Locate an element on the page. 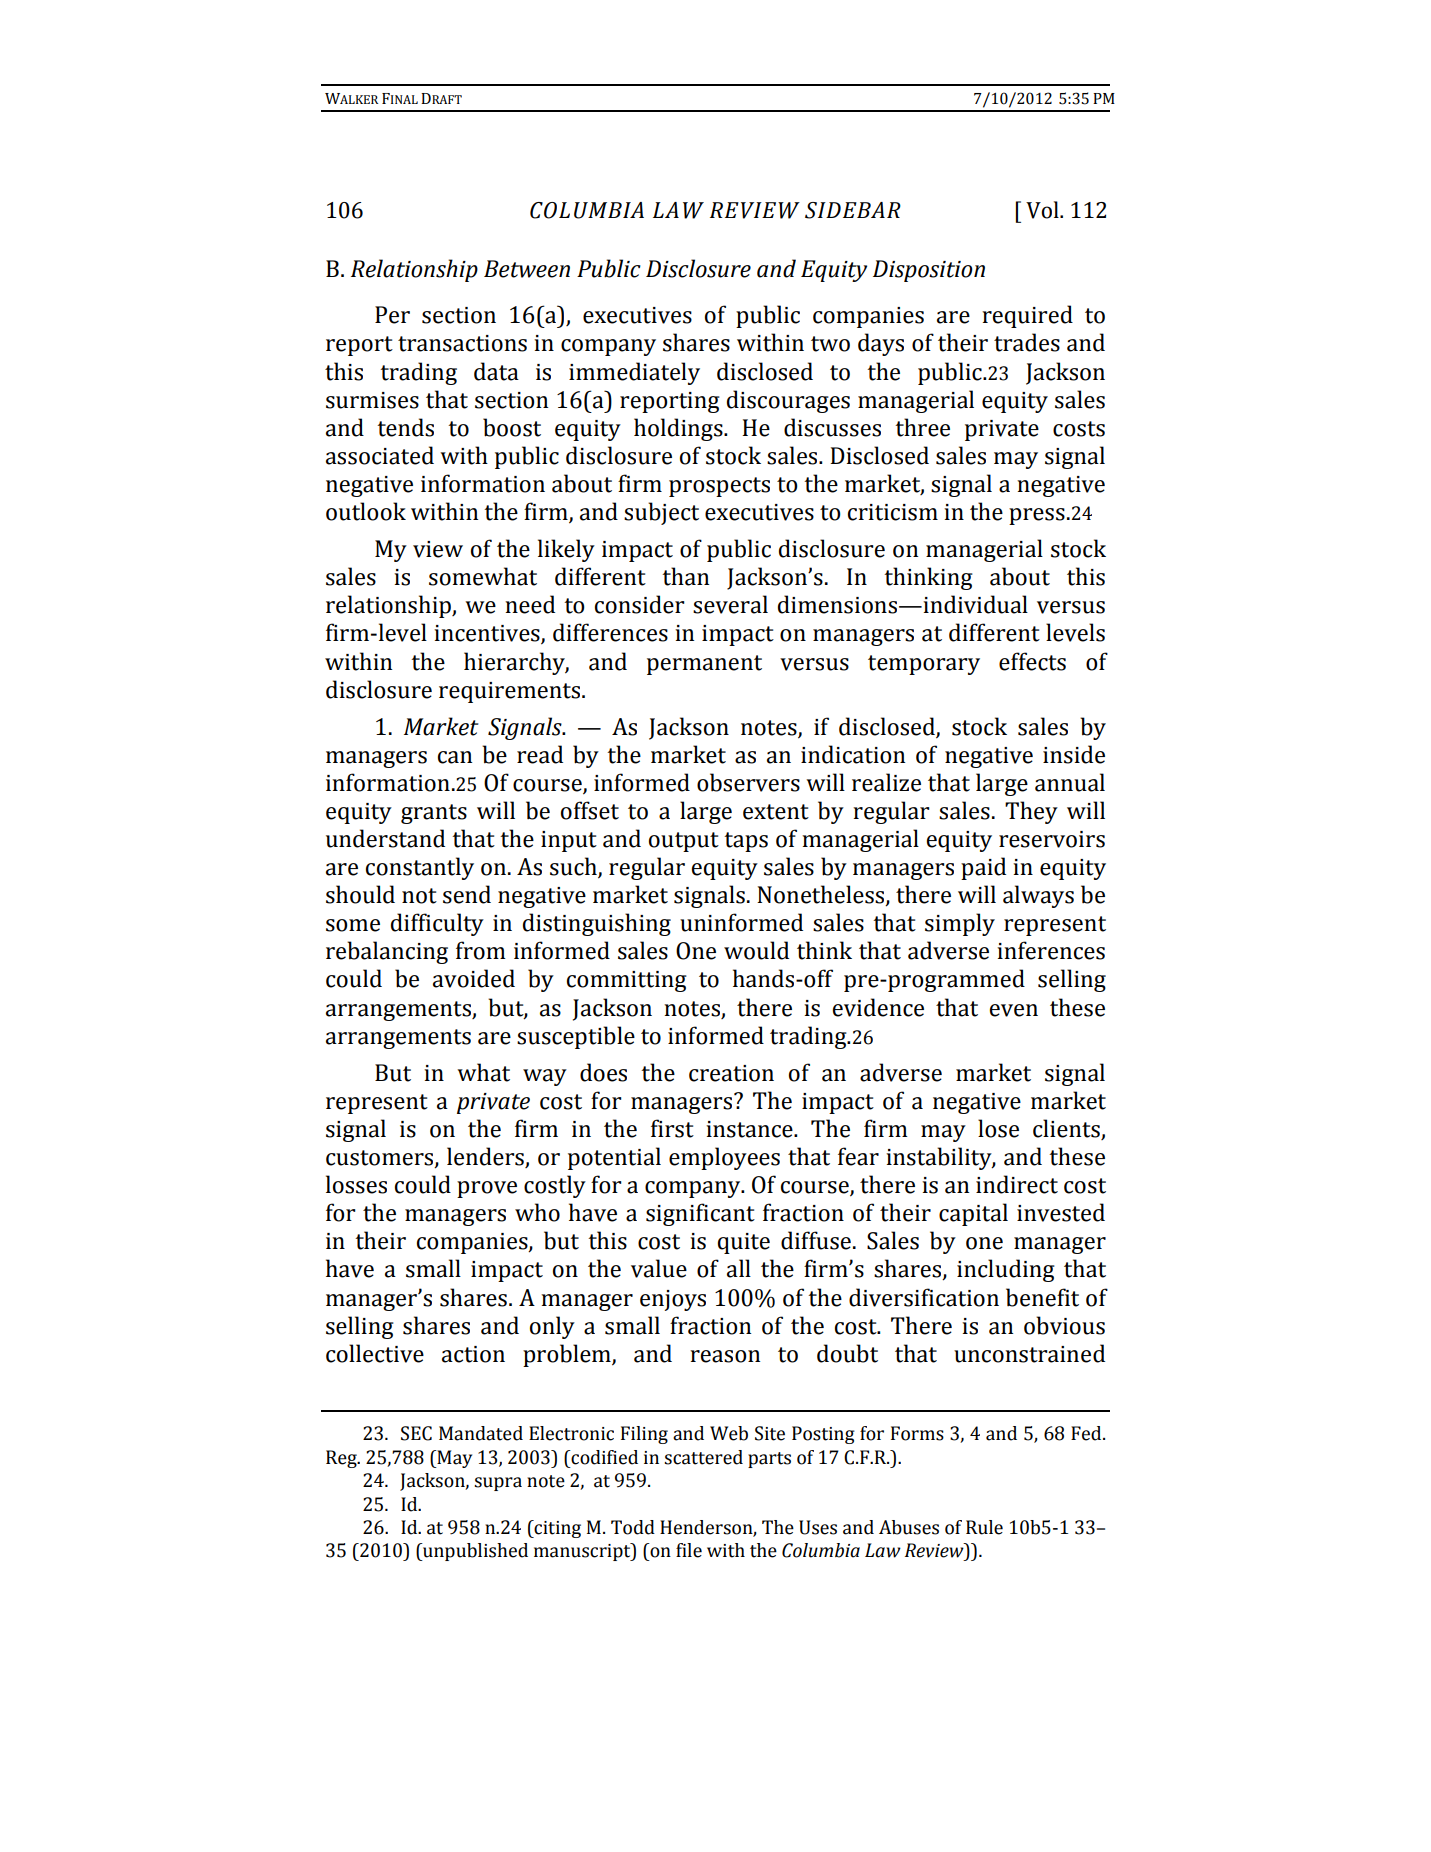  unpublished is located at coordinates (474, 1552).
